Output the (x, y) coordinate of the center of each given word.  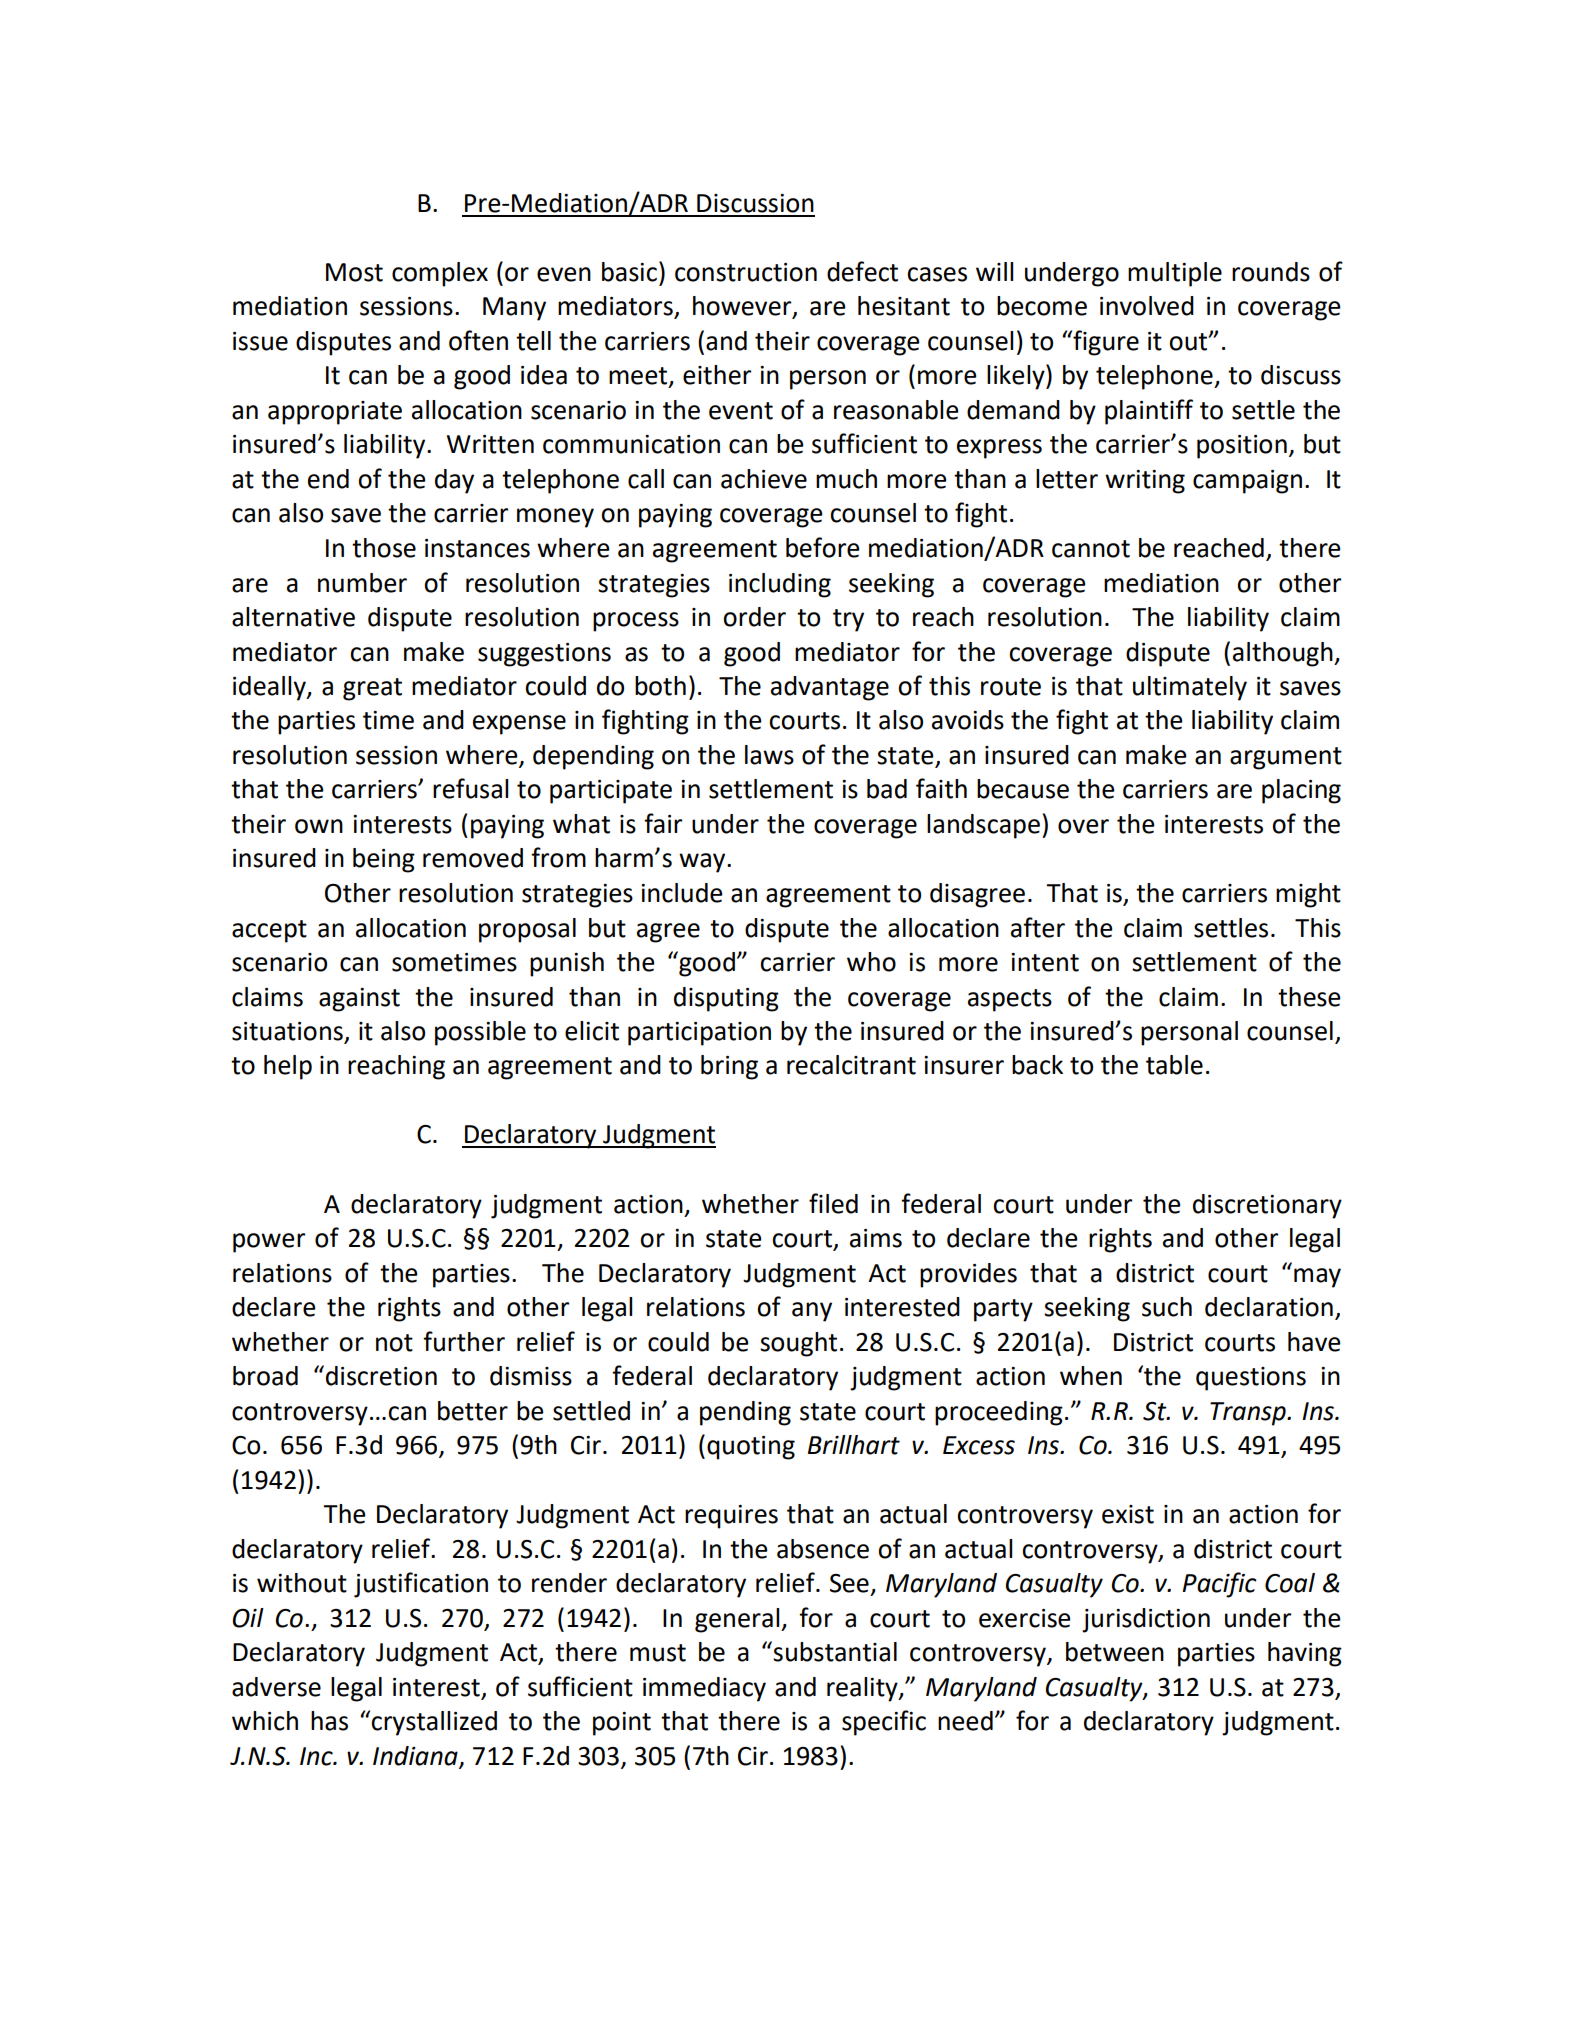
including (780, 585)
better (473, 1411)
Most (354, 272)
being (384, 860)
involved (1147, 306)
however (743, 307)
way (703, 863)
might (1308, 895)
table (1174, 1065)
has (329, 1721)
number (362, 583)
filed (833, 1203)
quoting (751, 1448)
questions (1251, 1379)
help (288, 1067)
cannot (1091, 549)
